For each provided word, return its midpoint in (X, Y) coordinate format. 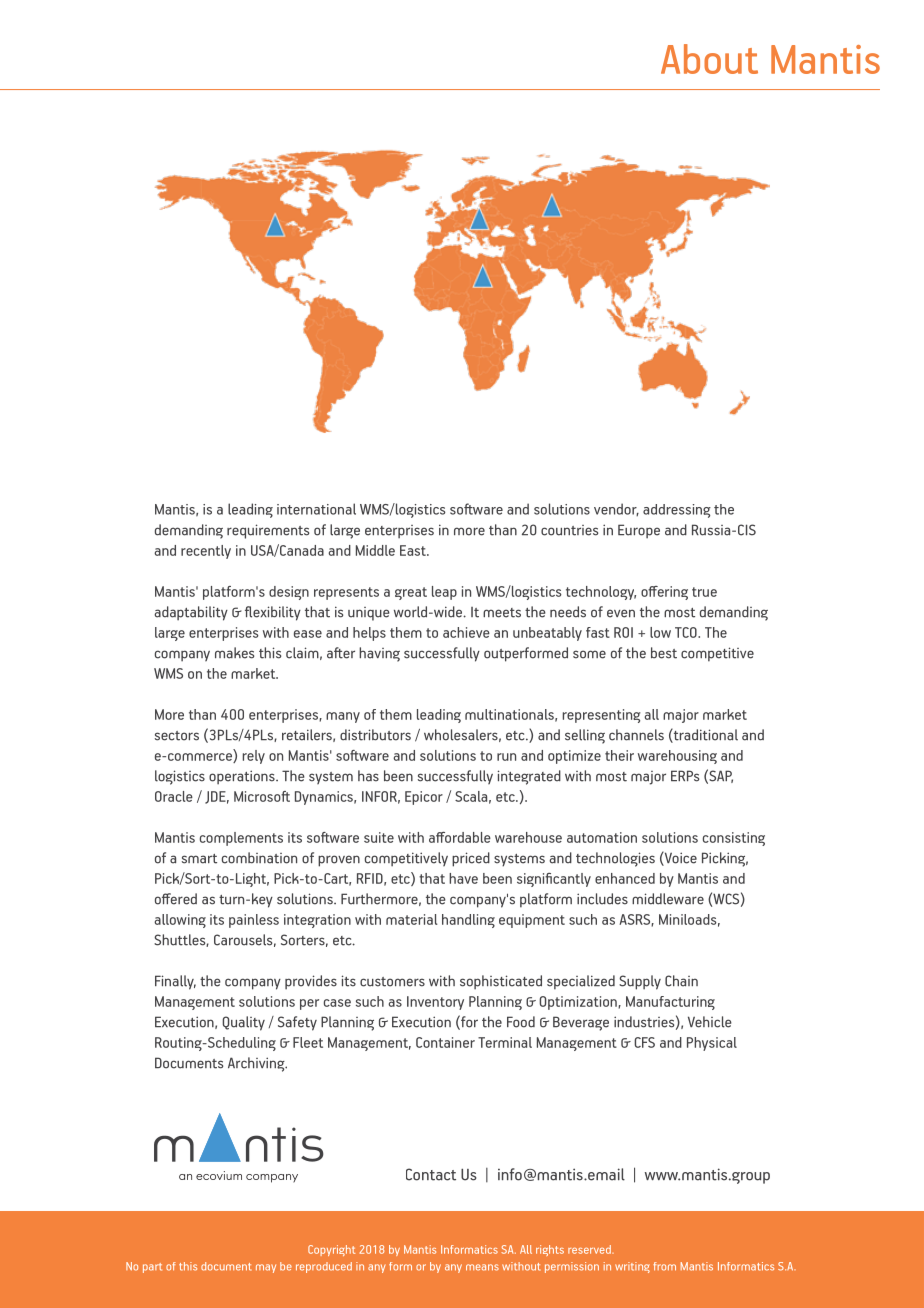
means (482, 1267)
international (316, 509)
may (266, 1268)
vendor (616, 510)
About (709, 59)
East (414, 550)
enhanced (625, 878)
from (664, 1266)
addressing (677, 511)
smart (199, 859)
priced (471, 859)
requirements (268, 531)
